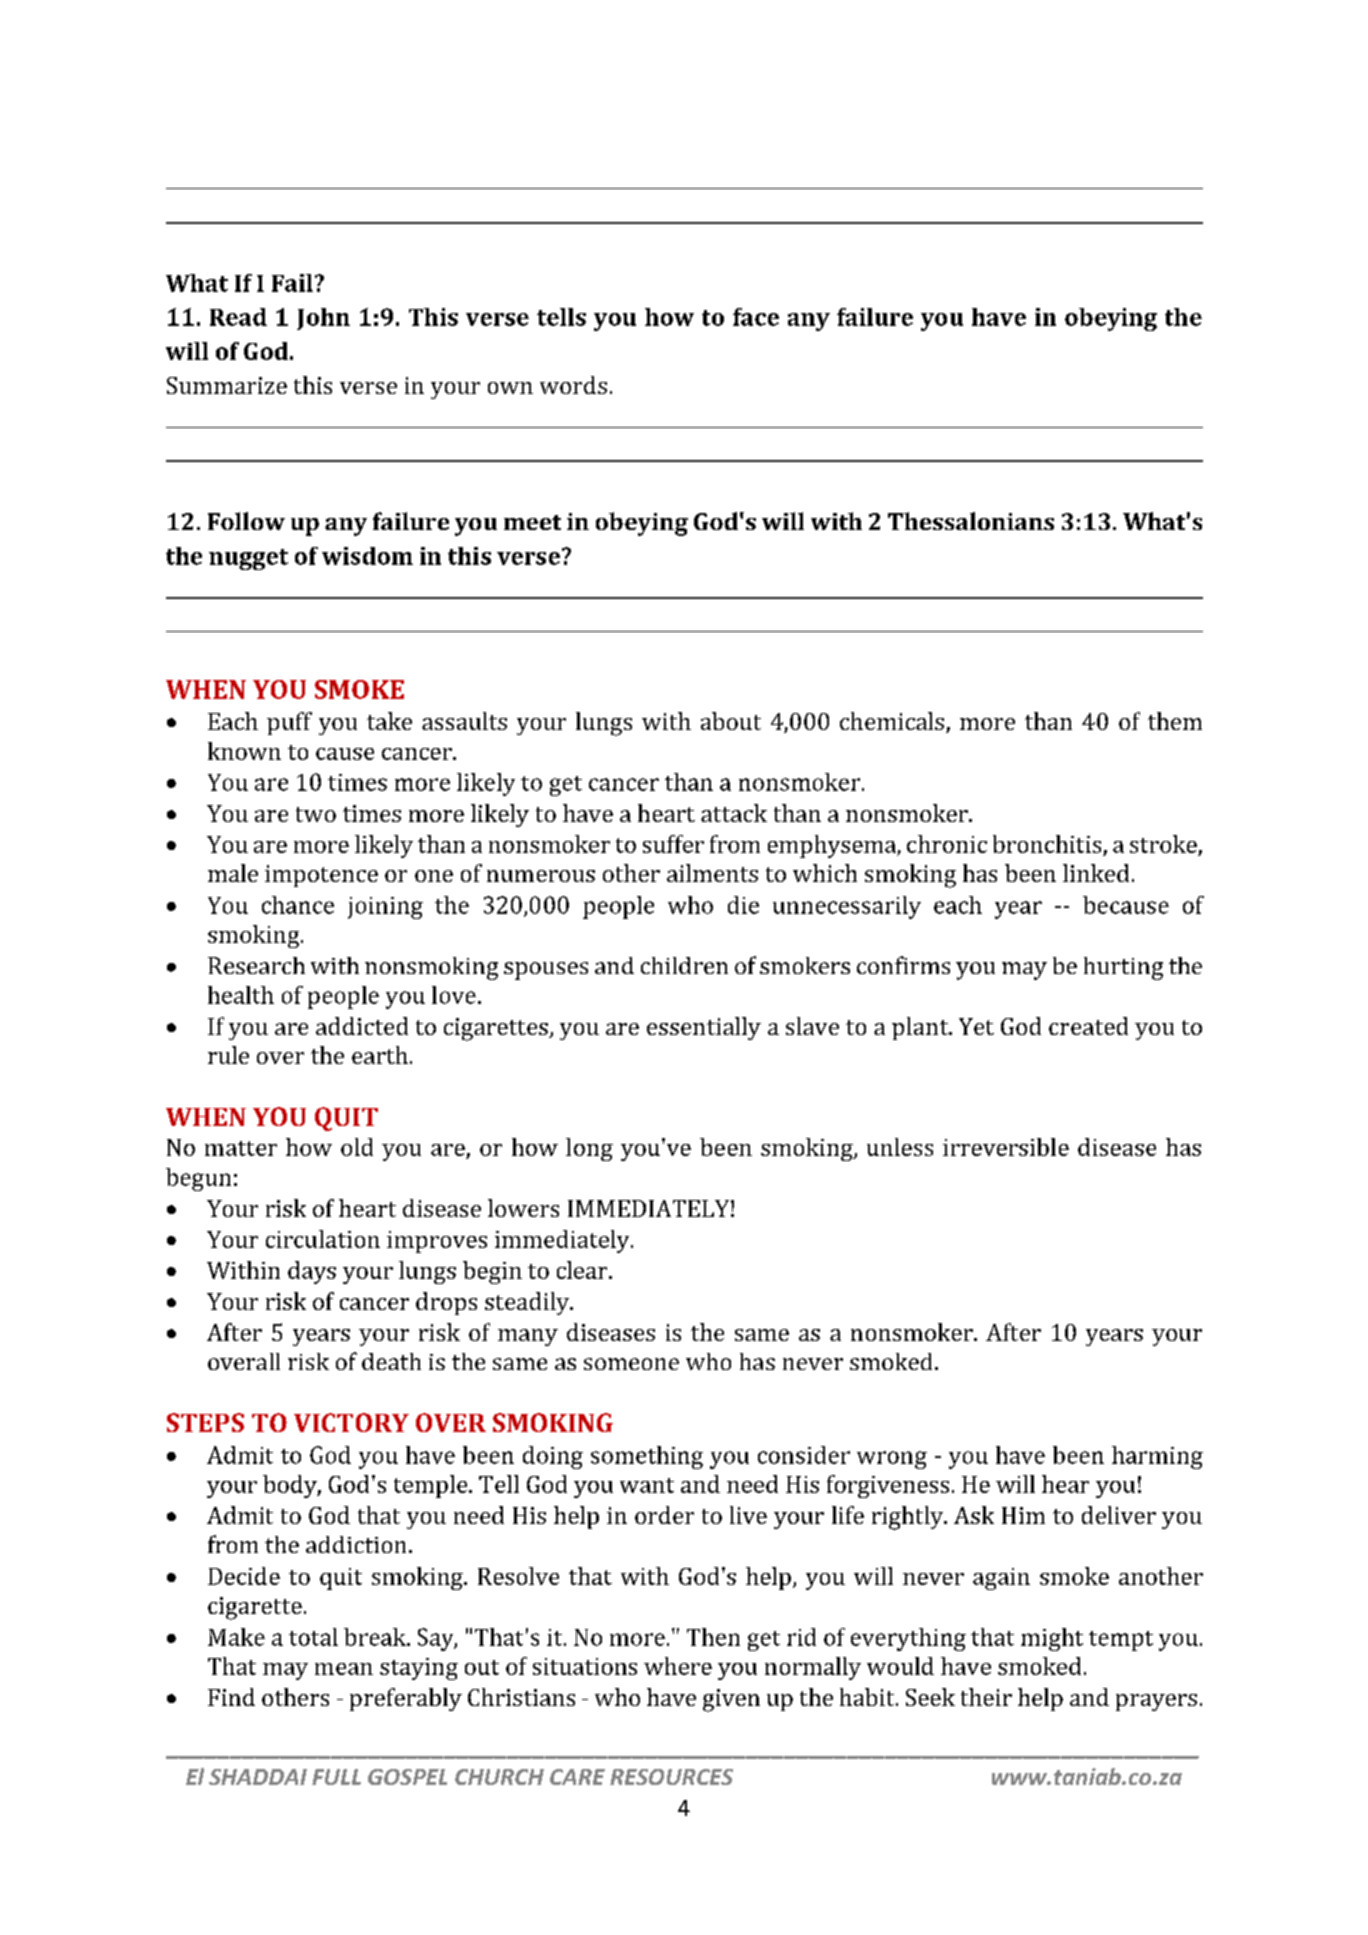 This page has height=1935, width=1368. Describe the element at coordinates (357, 1147) in the page. I see `old` at that location.
